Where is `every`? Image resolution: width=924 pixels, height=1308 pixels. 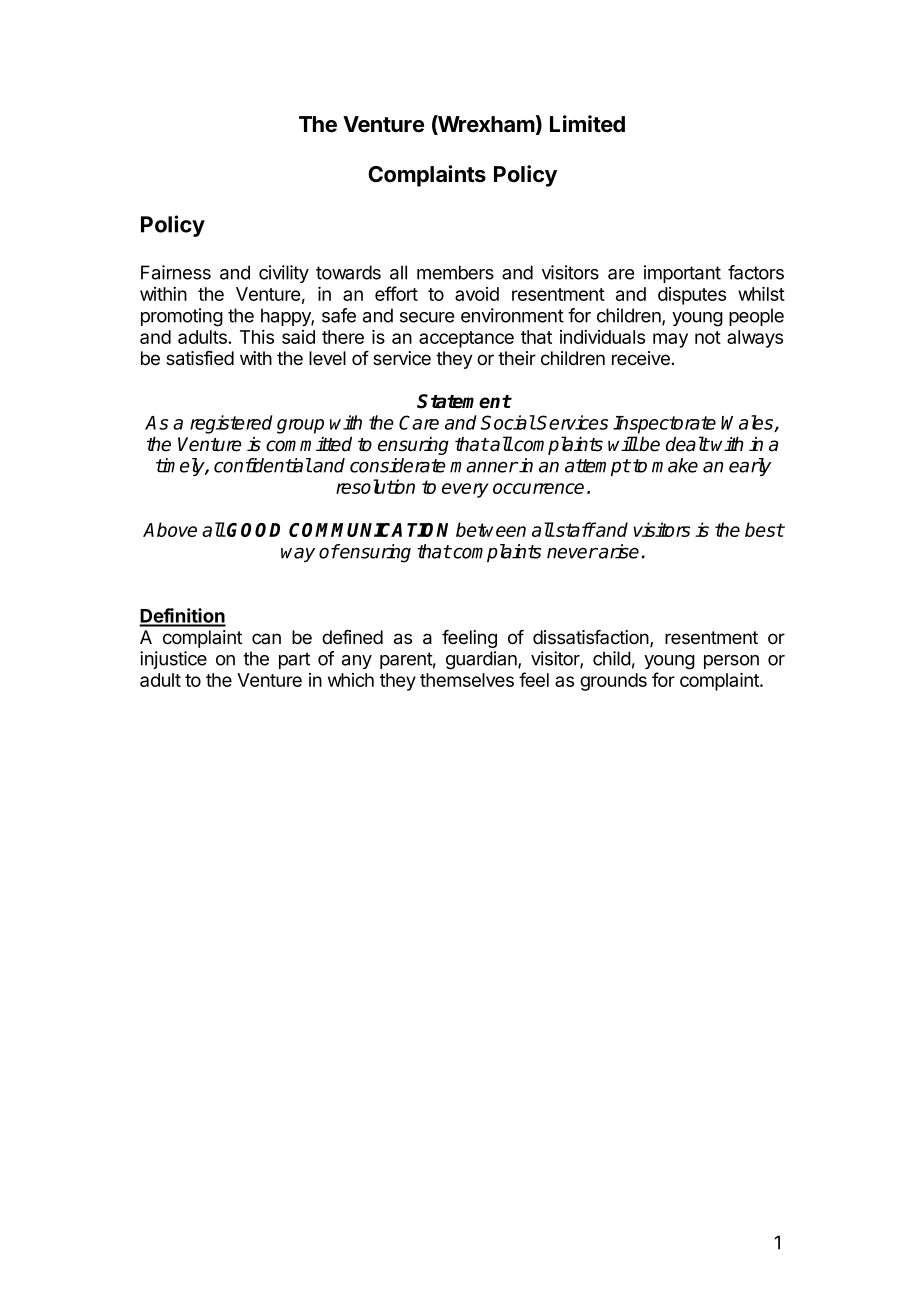
every is located at coordinates (465, 490).
